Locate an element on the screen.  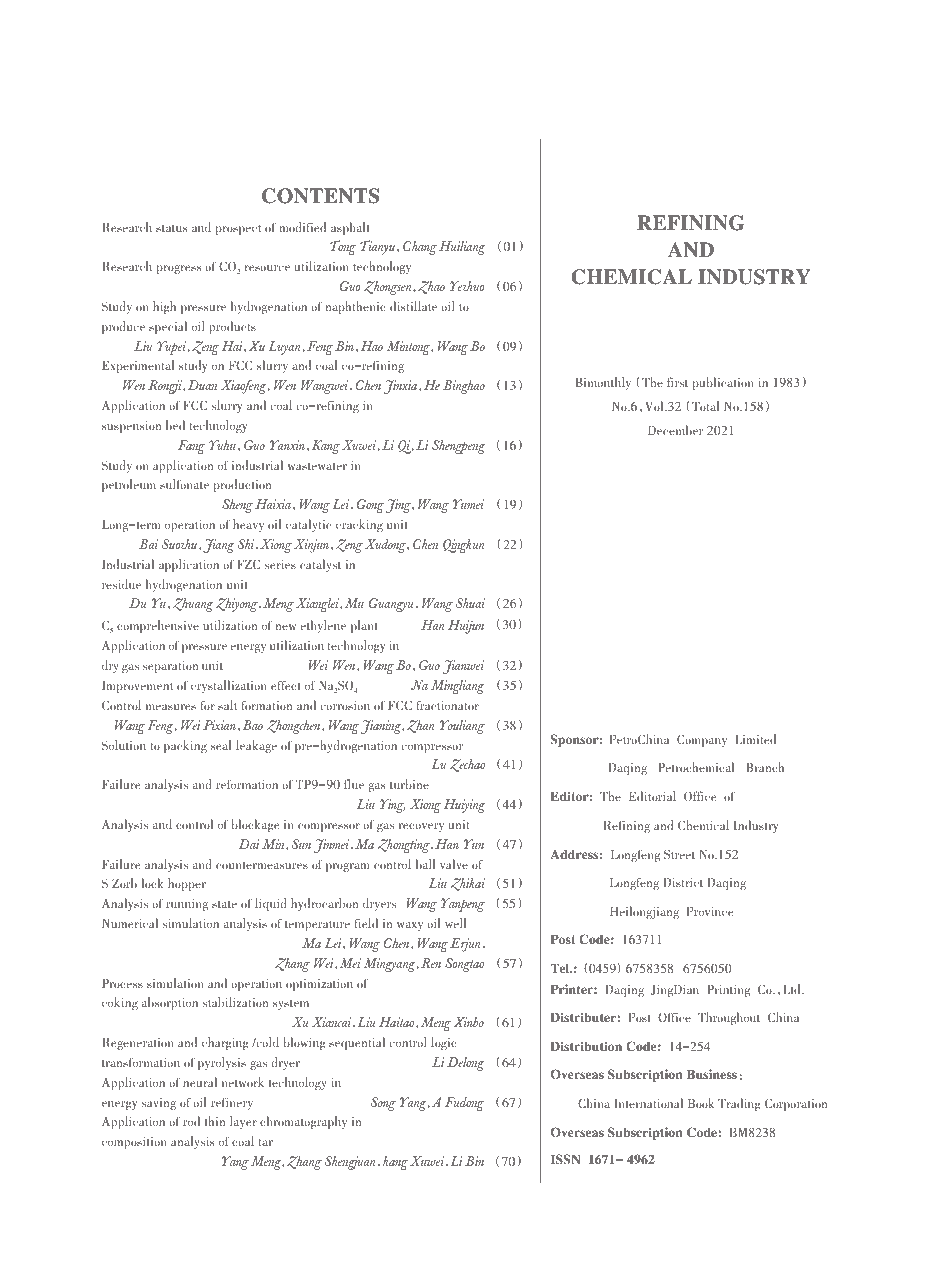
Company is located at coordinates (702, 740).
